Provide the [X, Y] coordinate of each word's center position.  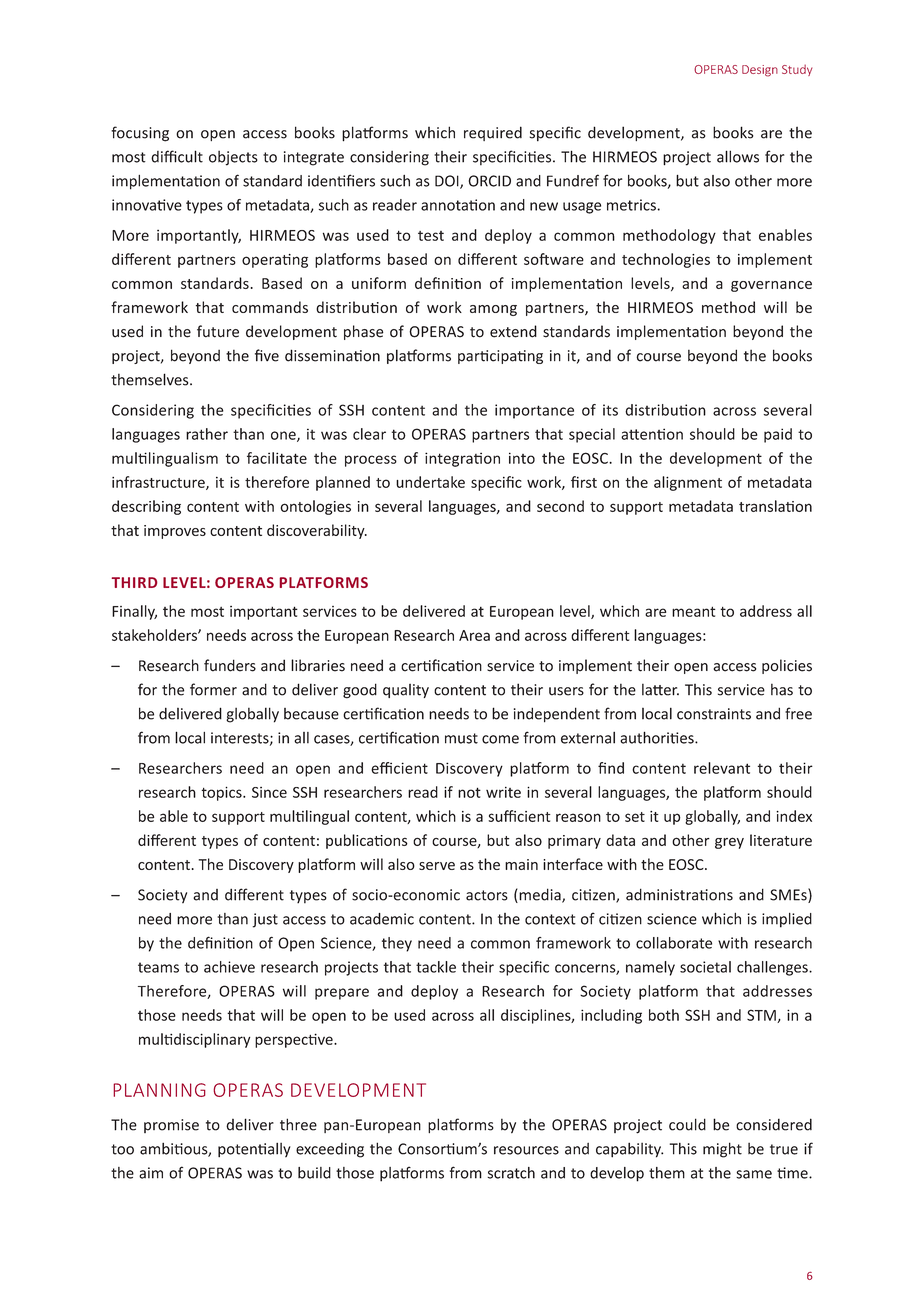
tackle [436, 967]
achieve [229, 967]
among [493, 310]
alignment [688, 483]
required [493, 133]
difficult [177, 156]
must [461, 738]
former [213, 689]
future [218, 331]
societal [705, 967]
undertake [430, 482]
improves [175, 532]
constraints [714, 714]
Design [760, 71]
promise [171, 1126]
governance [771, 286]
